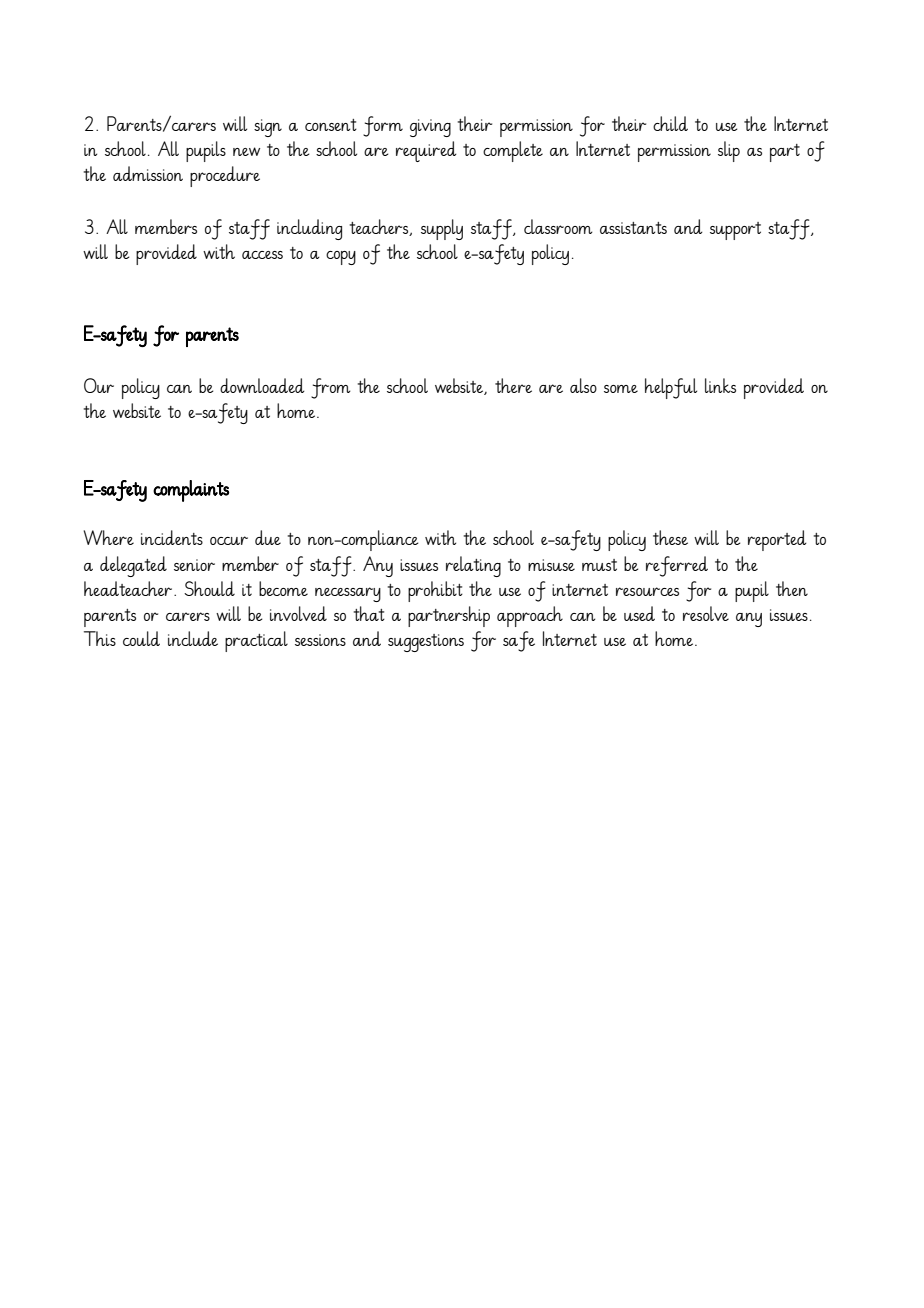 The height and width of the page is (1308, 924). Describe the element at coordinates (473, 566) in the page. I see `relating` at that location.
